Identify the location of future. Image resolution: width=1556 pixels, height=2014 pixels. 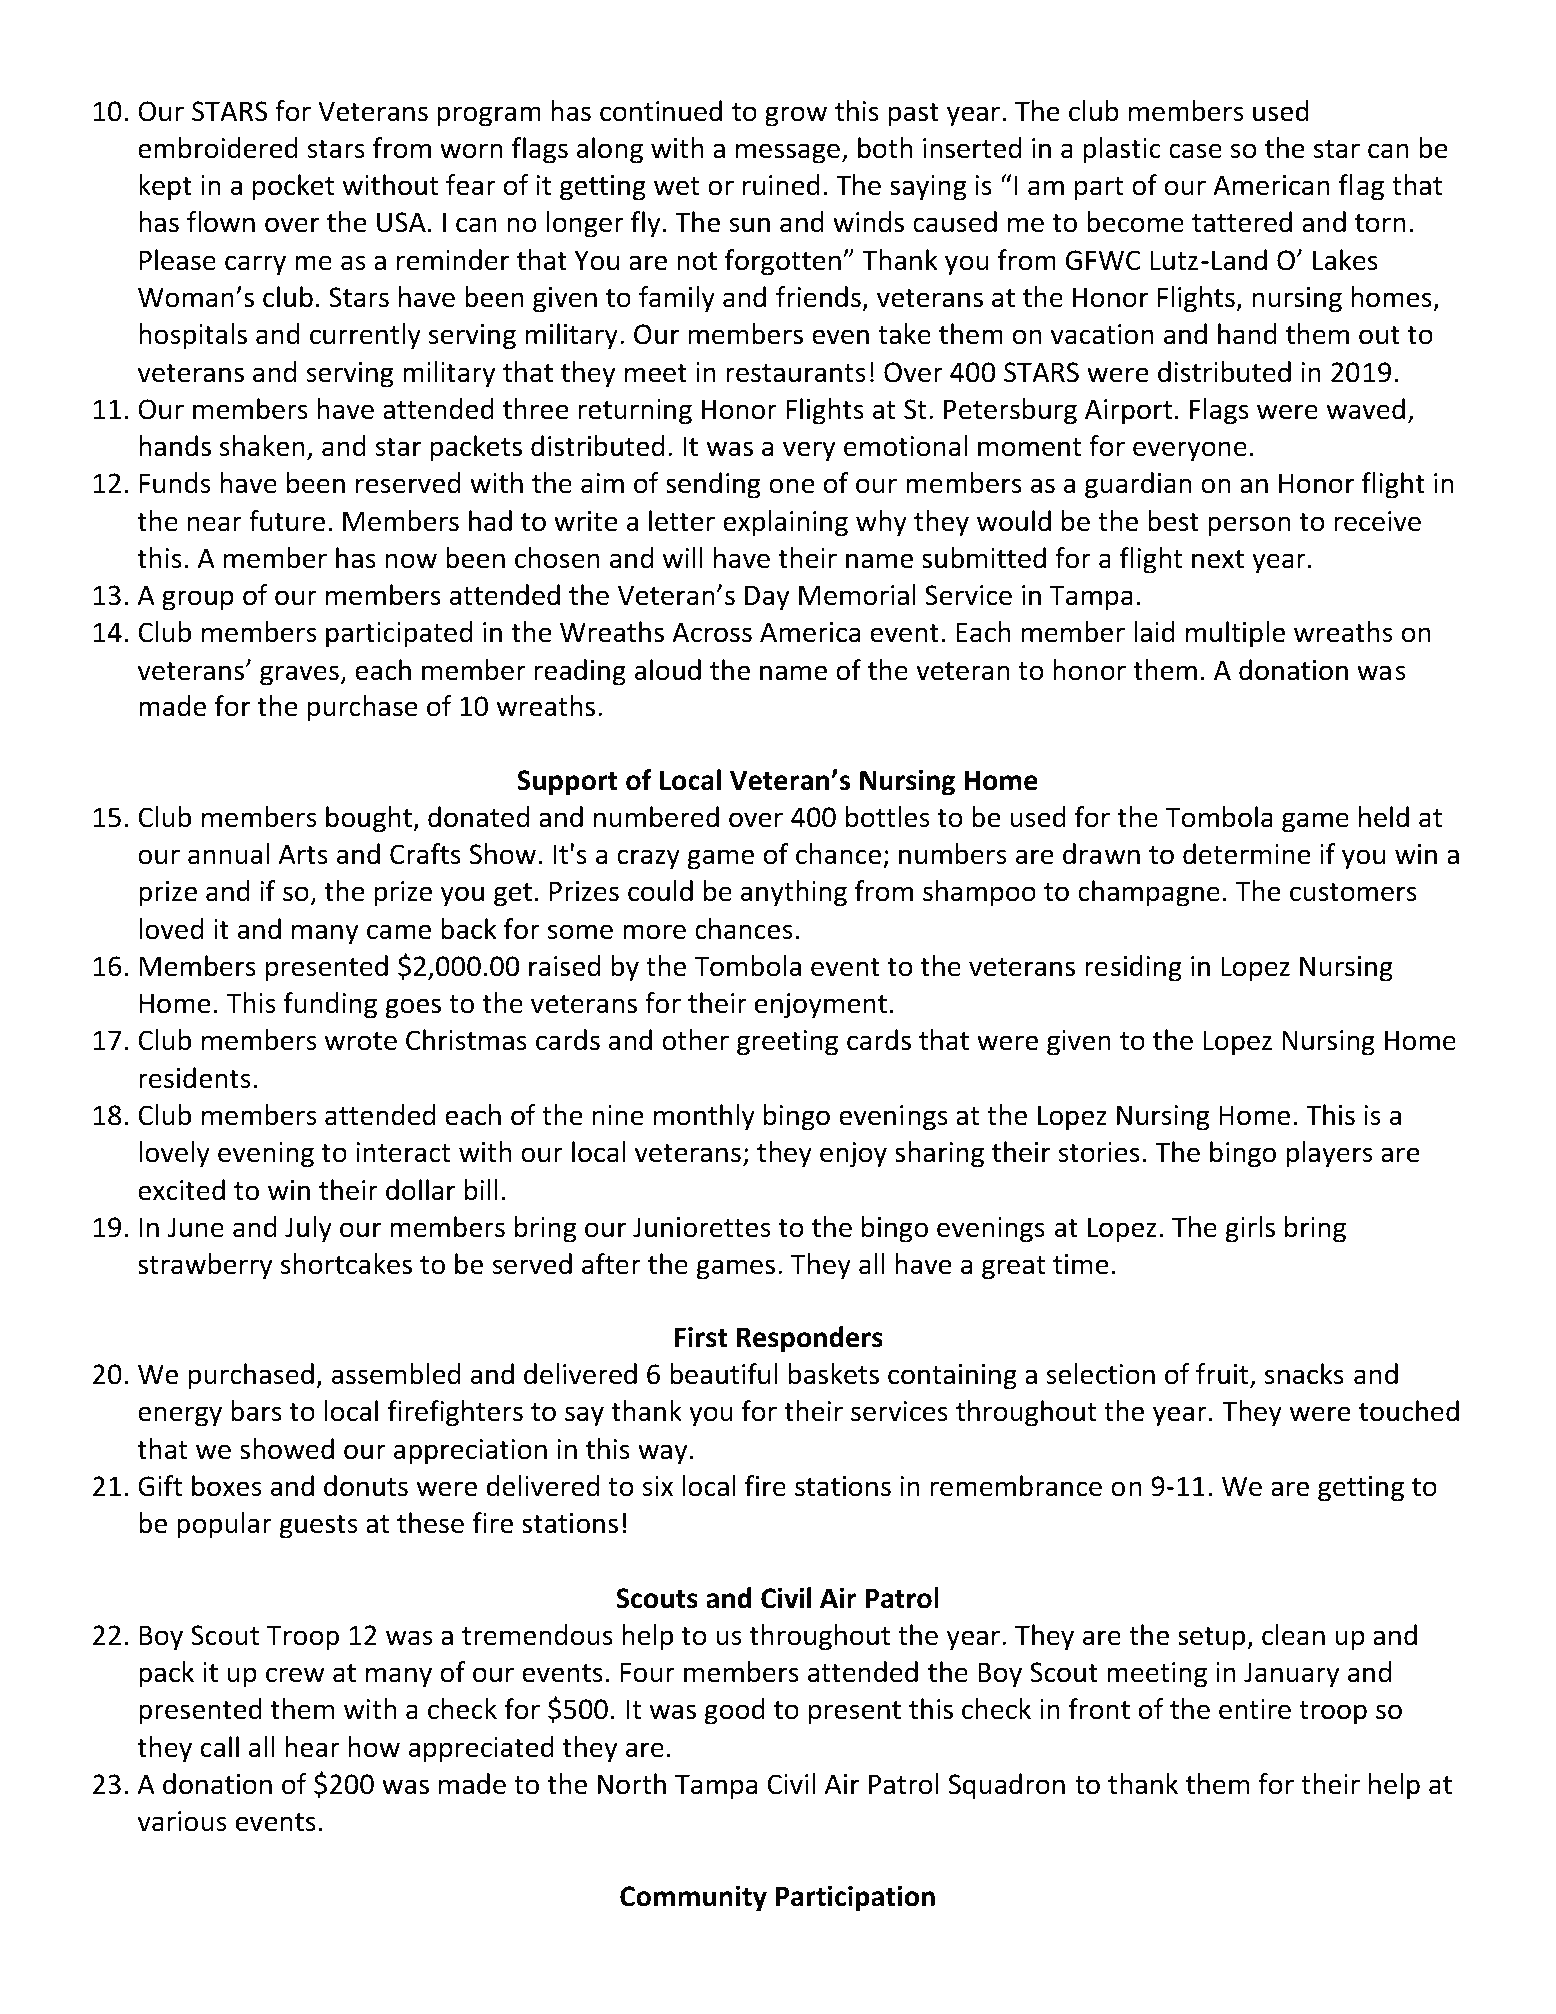
(287, 521).
